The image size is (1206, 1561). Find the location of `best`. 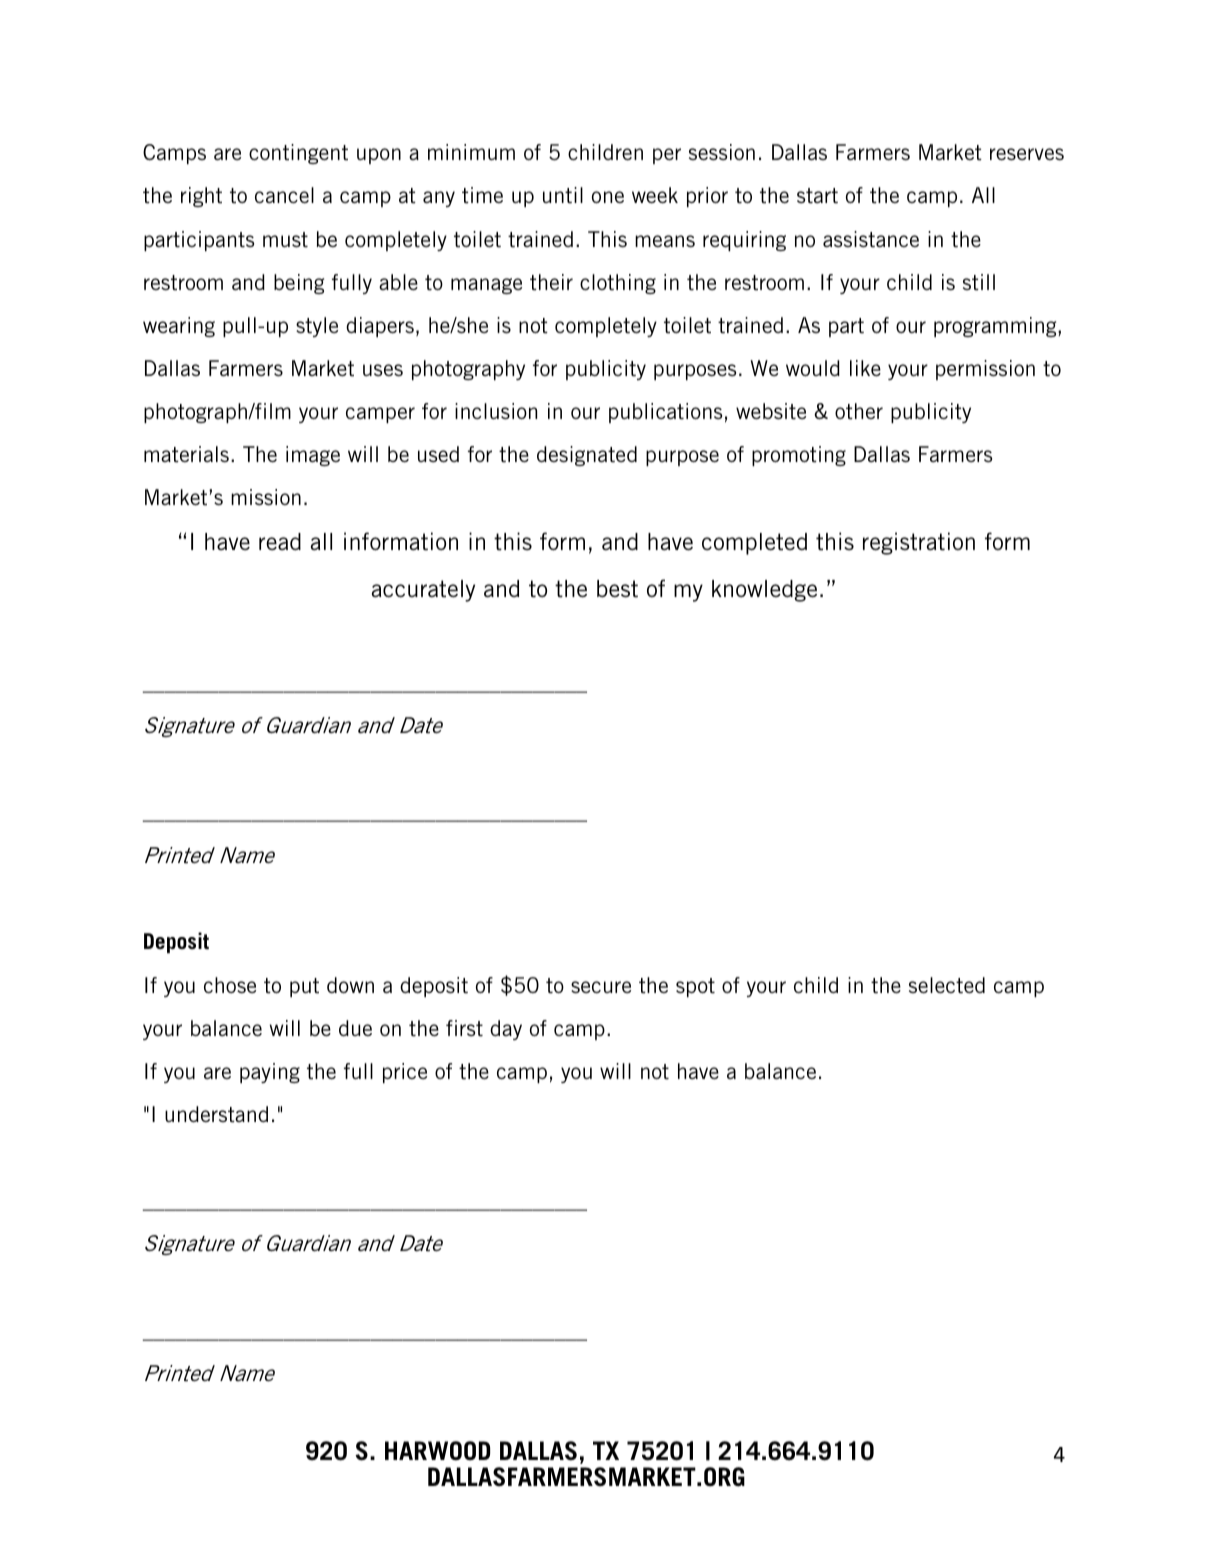

best is located at coordinates (617, 589).
